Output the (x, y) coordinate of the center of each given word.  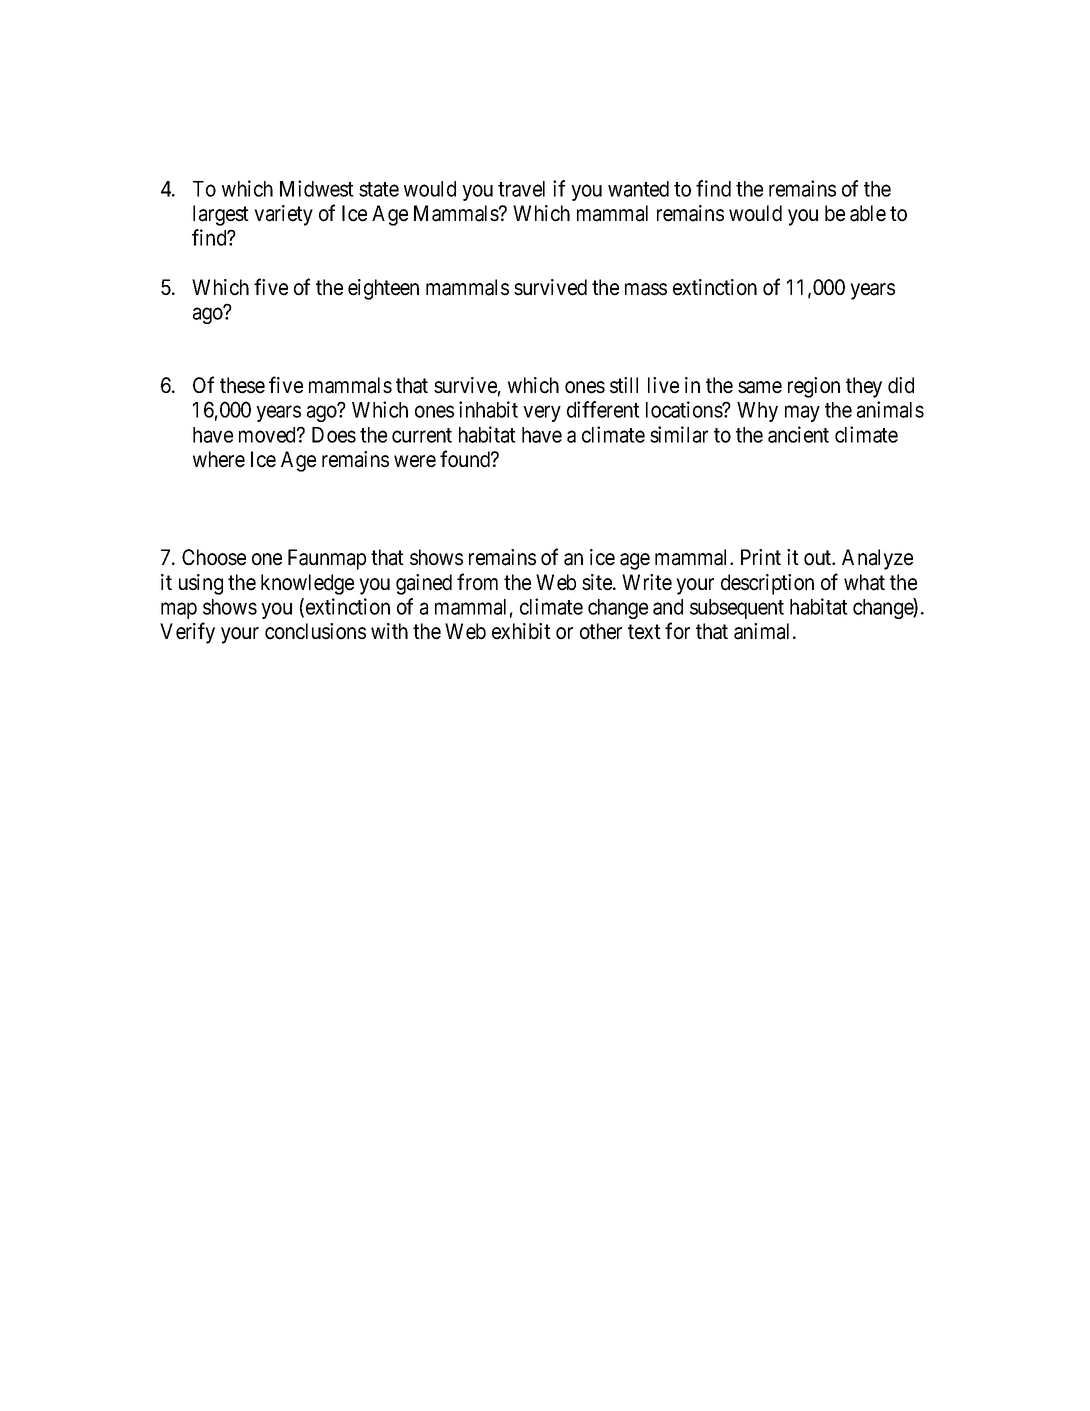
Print (761, 557)
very (542, 414)
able (868, 213)
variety (283, 215)
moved (268, 435)
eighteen (383, 289)
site (598, 582)
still (624, 385)
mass (646, 289)
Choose (214, 557)
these (242, 385)
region (814, 387)
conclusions (315, 631)
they (864, 387)
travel (521, 189)
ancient (798, 434)
